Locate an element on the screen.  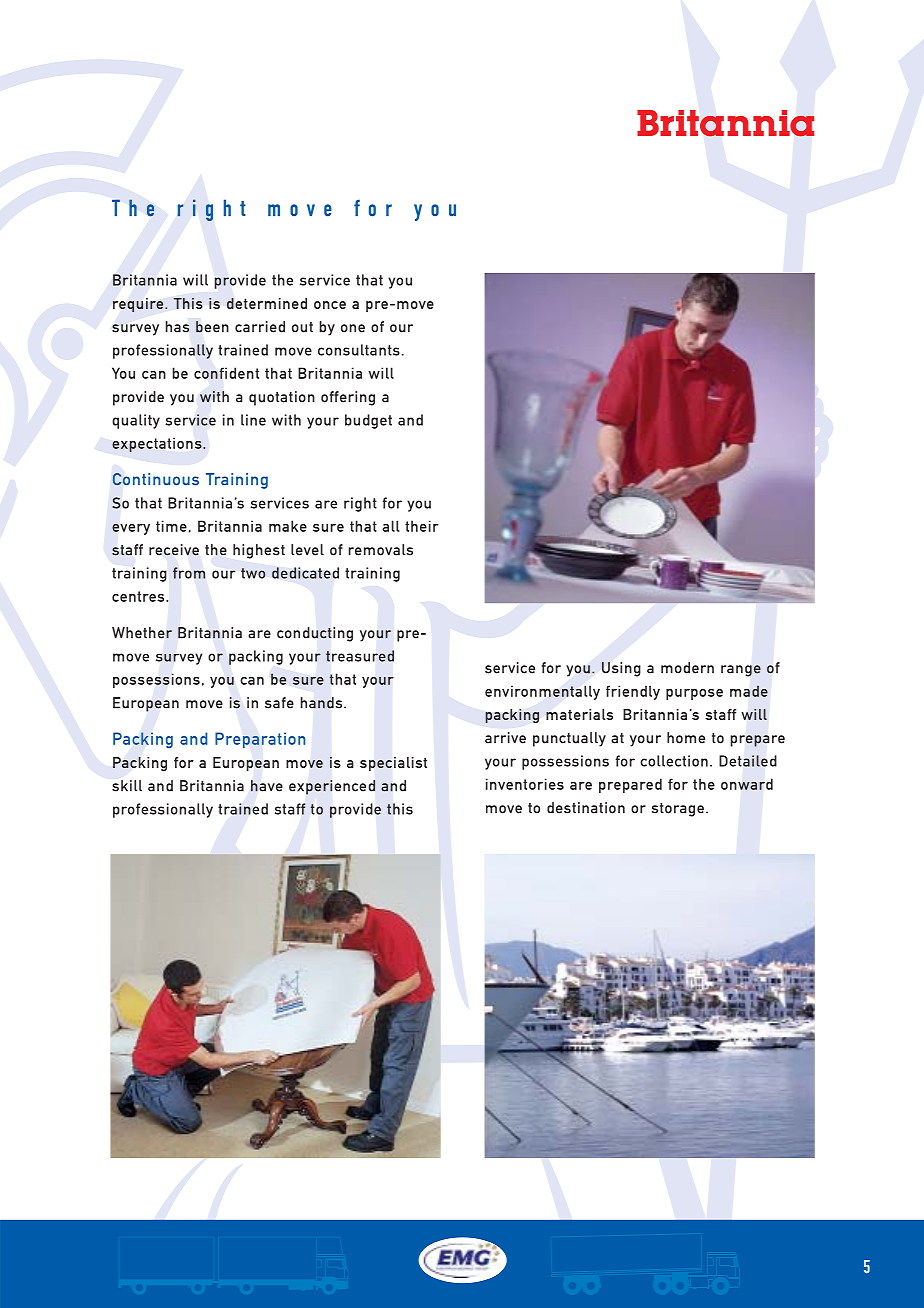
been is located at coordinates (212, 327).
